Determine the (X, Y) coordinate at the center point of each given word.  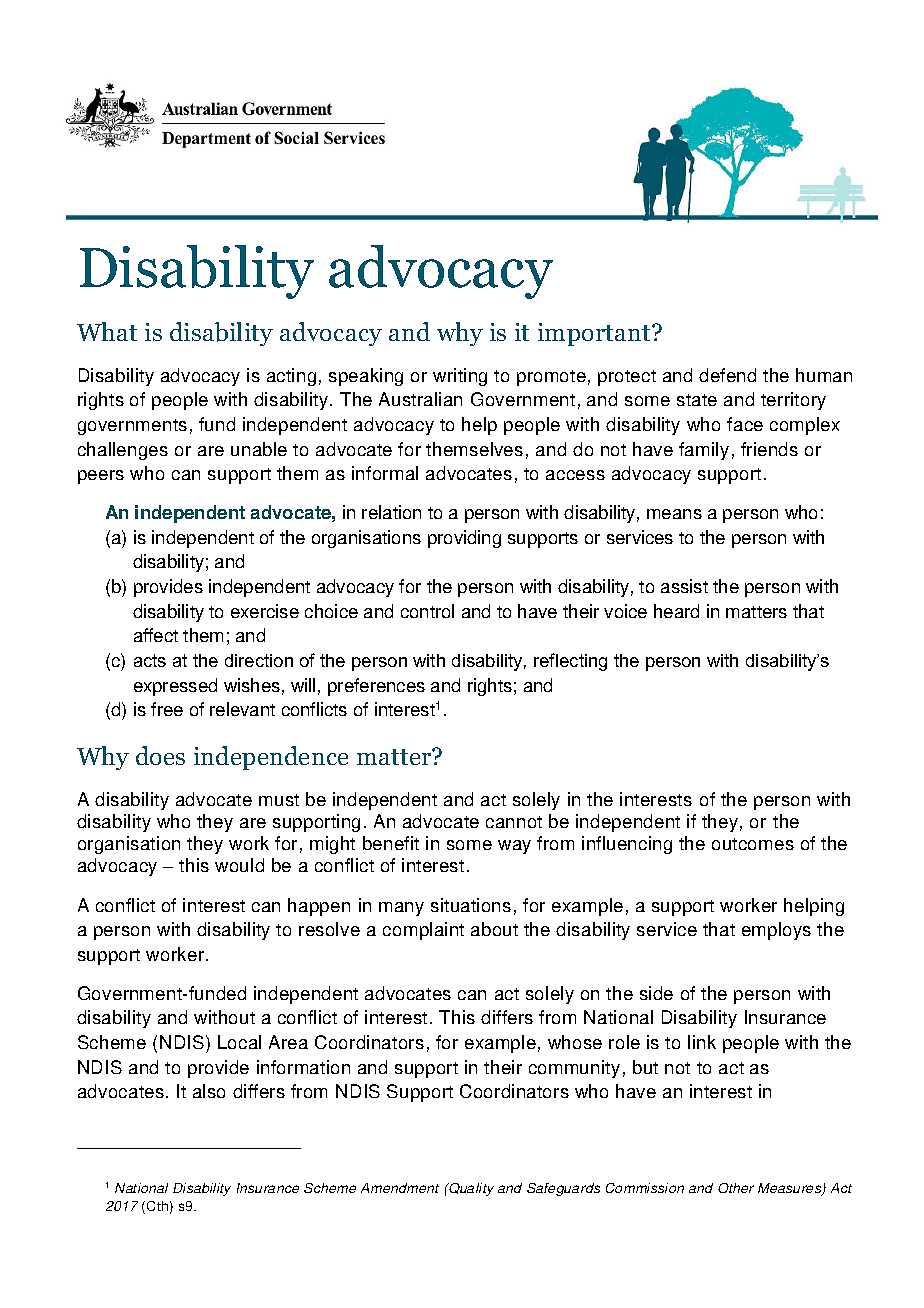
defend (727, 375)
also (209, 1091)
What (107, 331)
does (160, 755)
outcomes (753, 844)
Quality (470, 1189)
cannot (514, 822)
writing (460, 377)
